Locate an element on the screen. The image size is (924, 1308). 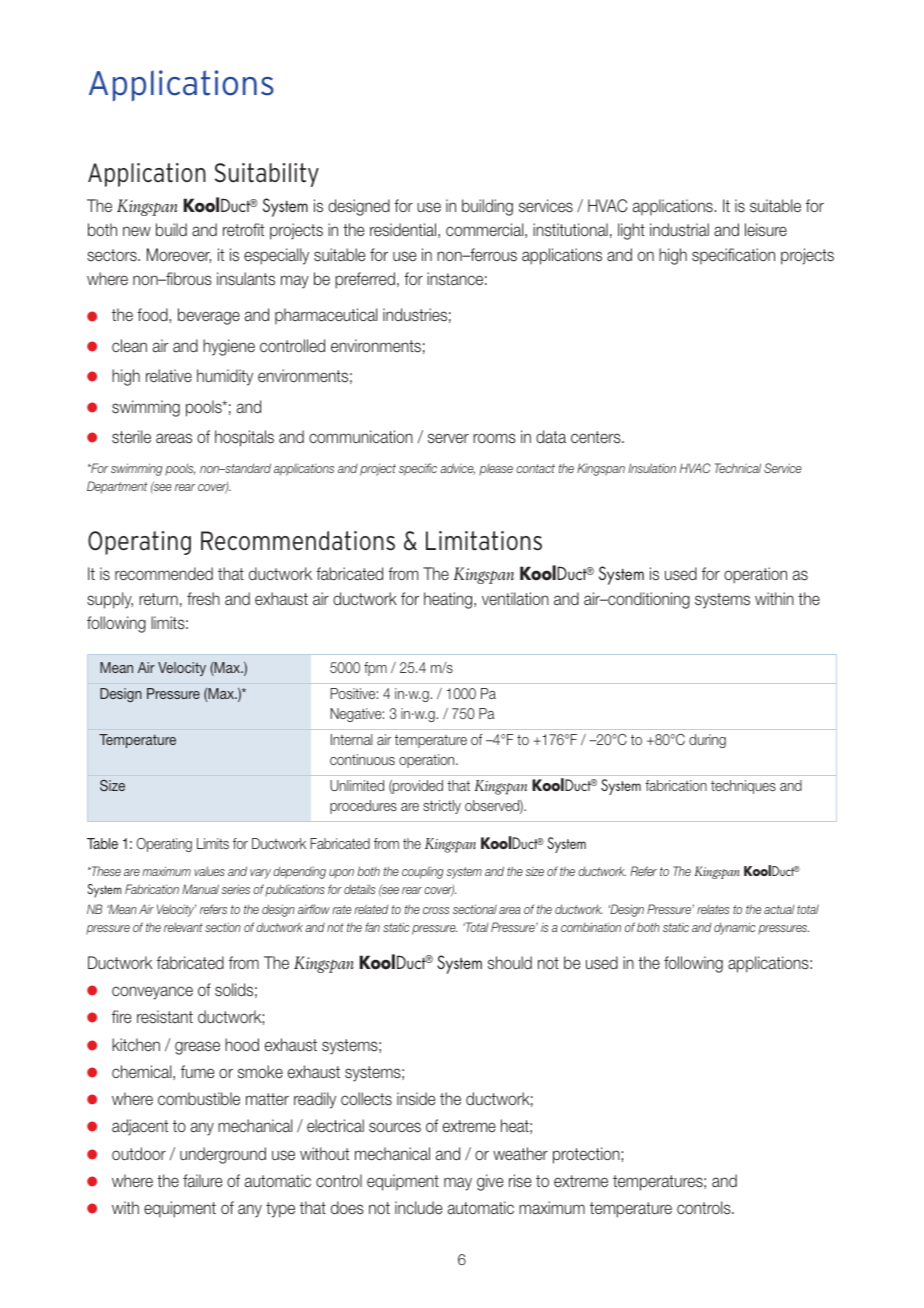
server is located at coordinates (448, 438).
